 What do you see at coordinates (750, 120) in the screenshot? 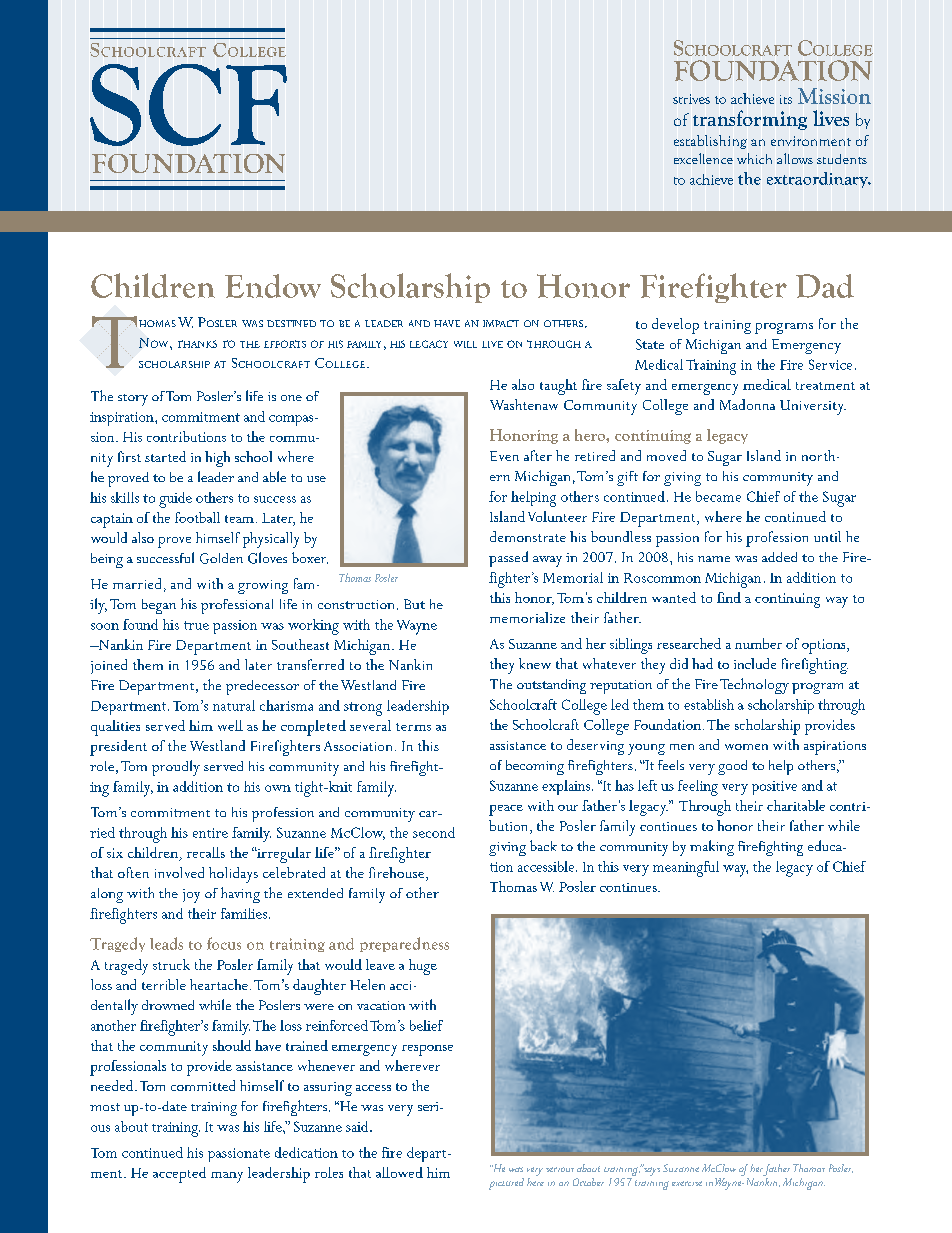
I see `transforming` at bounding box center [750, 120].
